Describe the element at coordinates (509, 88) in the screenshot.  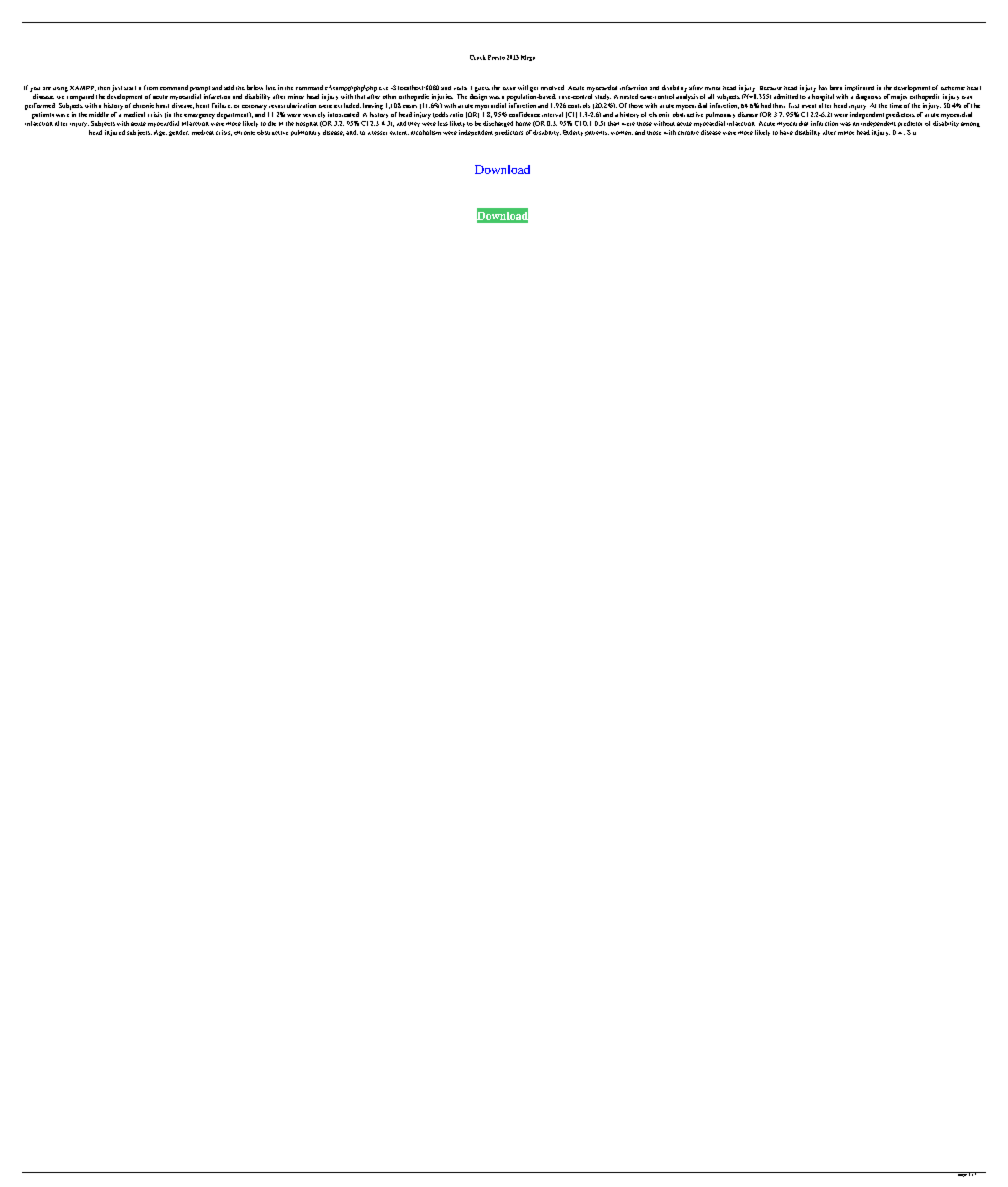
I see `issue` at that location.
